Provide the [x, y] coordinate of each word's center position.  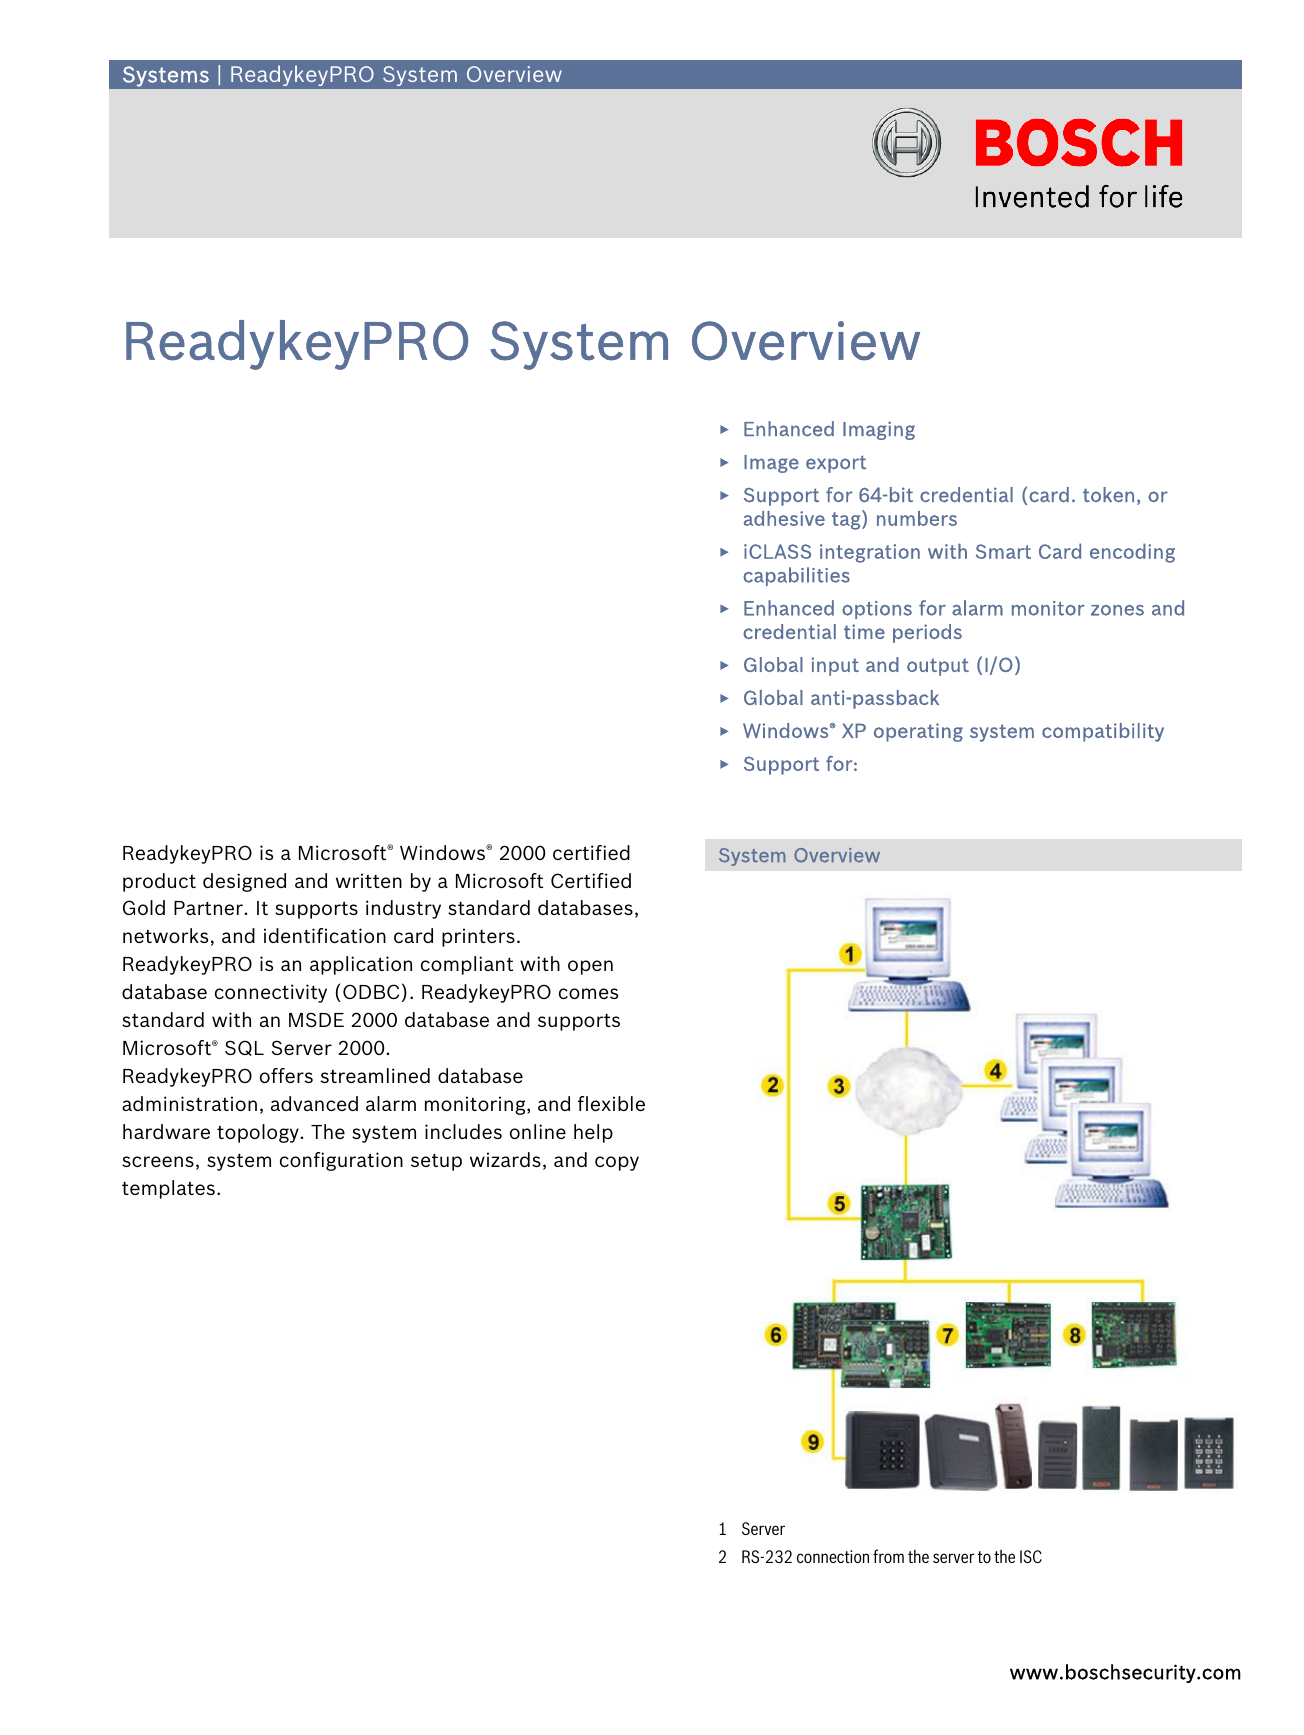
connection [833, 1556]
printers [478, 937]
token [1108, 495]
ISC [1031, 1556]
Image [771, 464]
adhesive [784, 518]
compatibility [1103, 732]
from [888, 1556]
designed [244, 882]
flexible [611, 1103]
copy [617, 1163]
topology [259, 1133]
